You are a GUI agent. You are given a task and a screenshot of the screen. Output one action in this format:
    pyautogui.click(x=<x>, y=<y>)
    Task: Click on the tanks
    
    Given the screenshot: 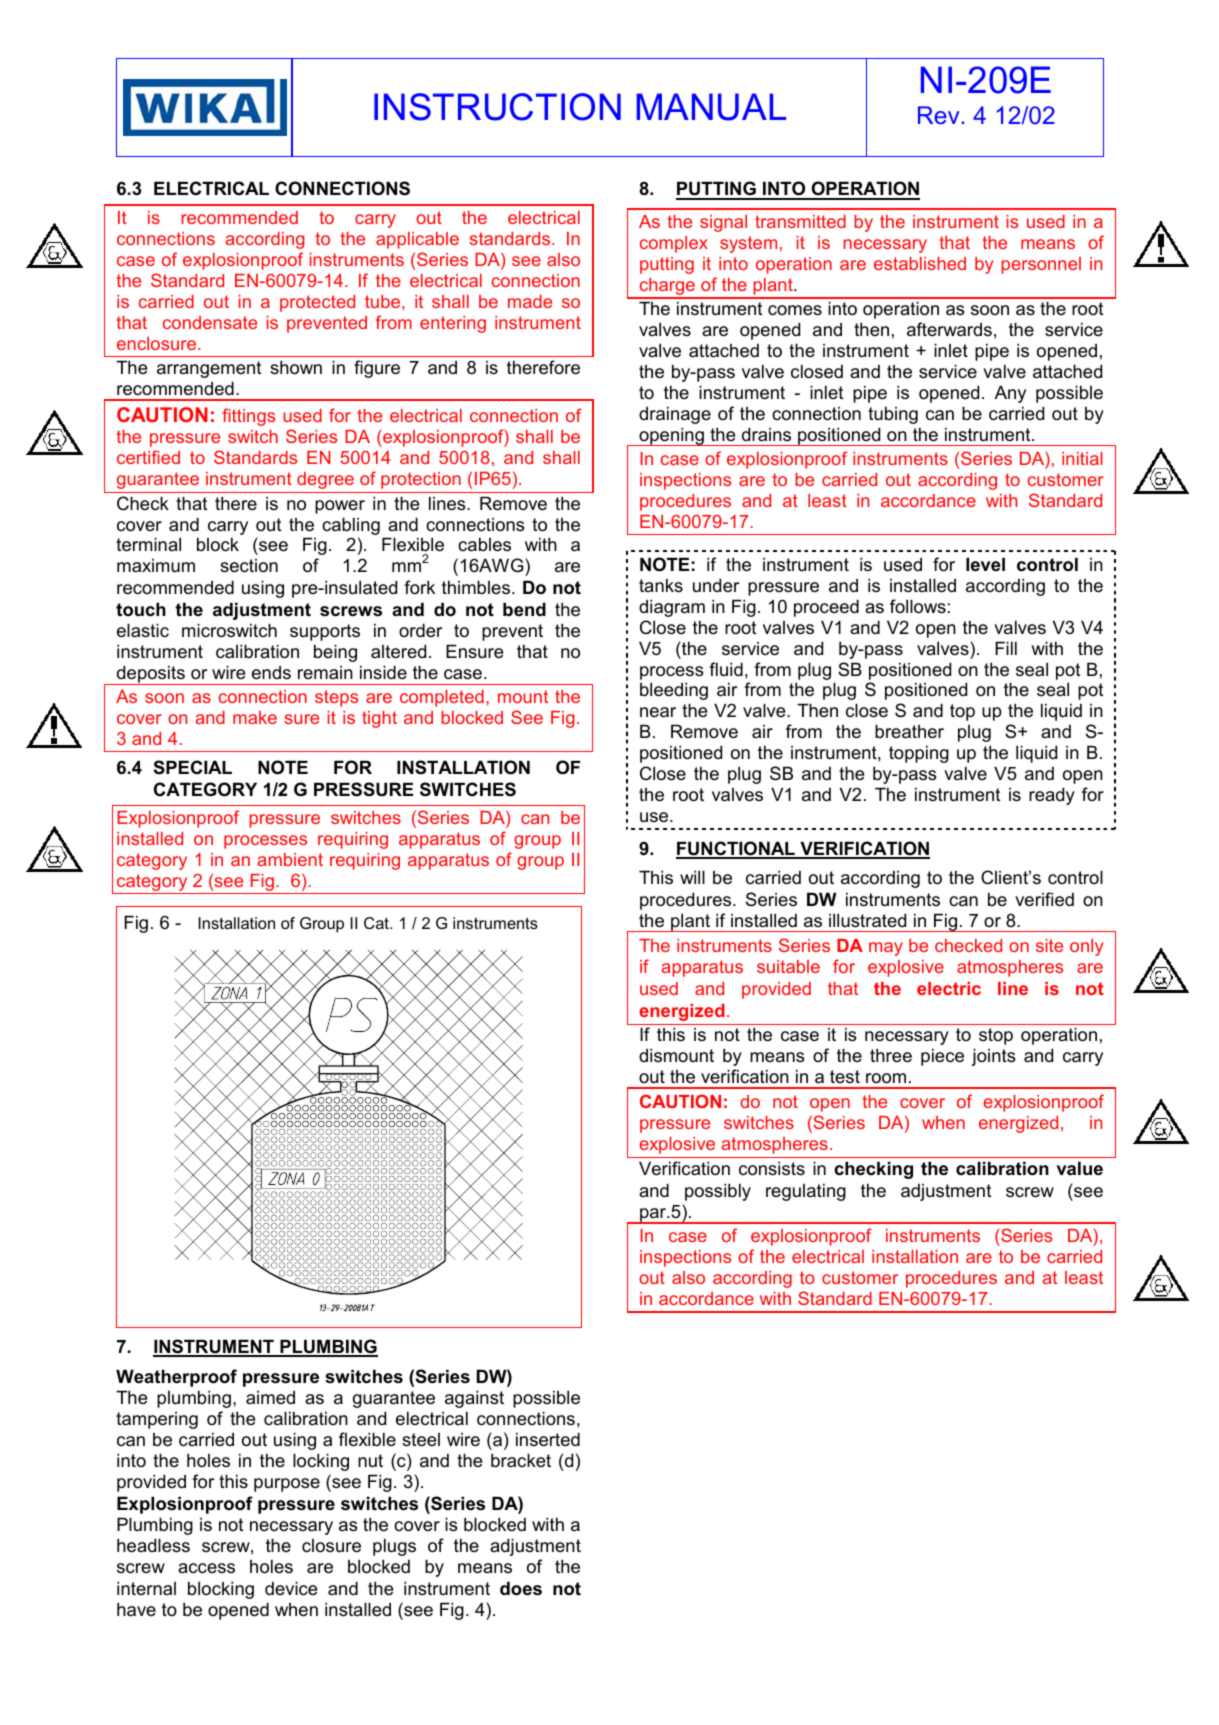 What is the action you would take?
    pyautogui.click(x=661, y=585)
